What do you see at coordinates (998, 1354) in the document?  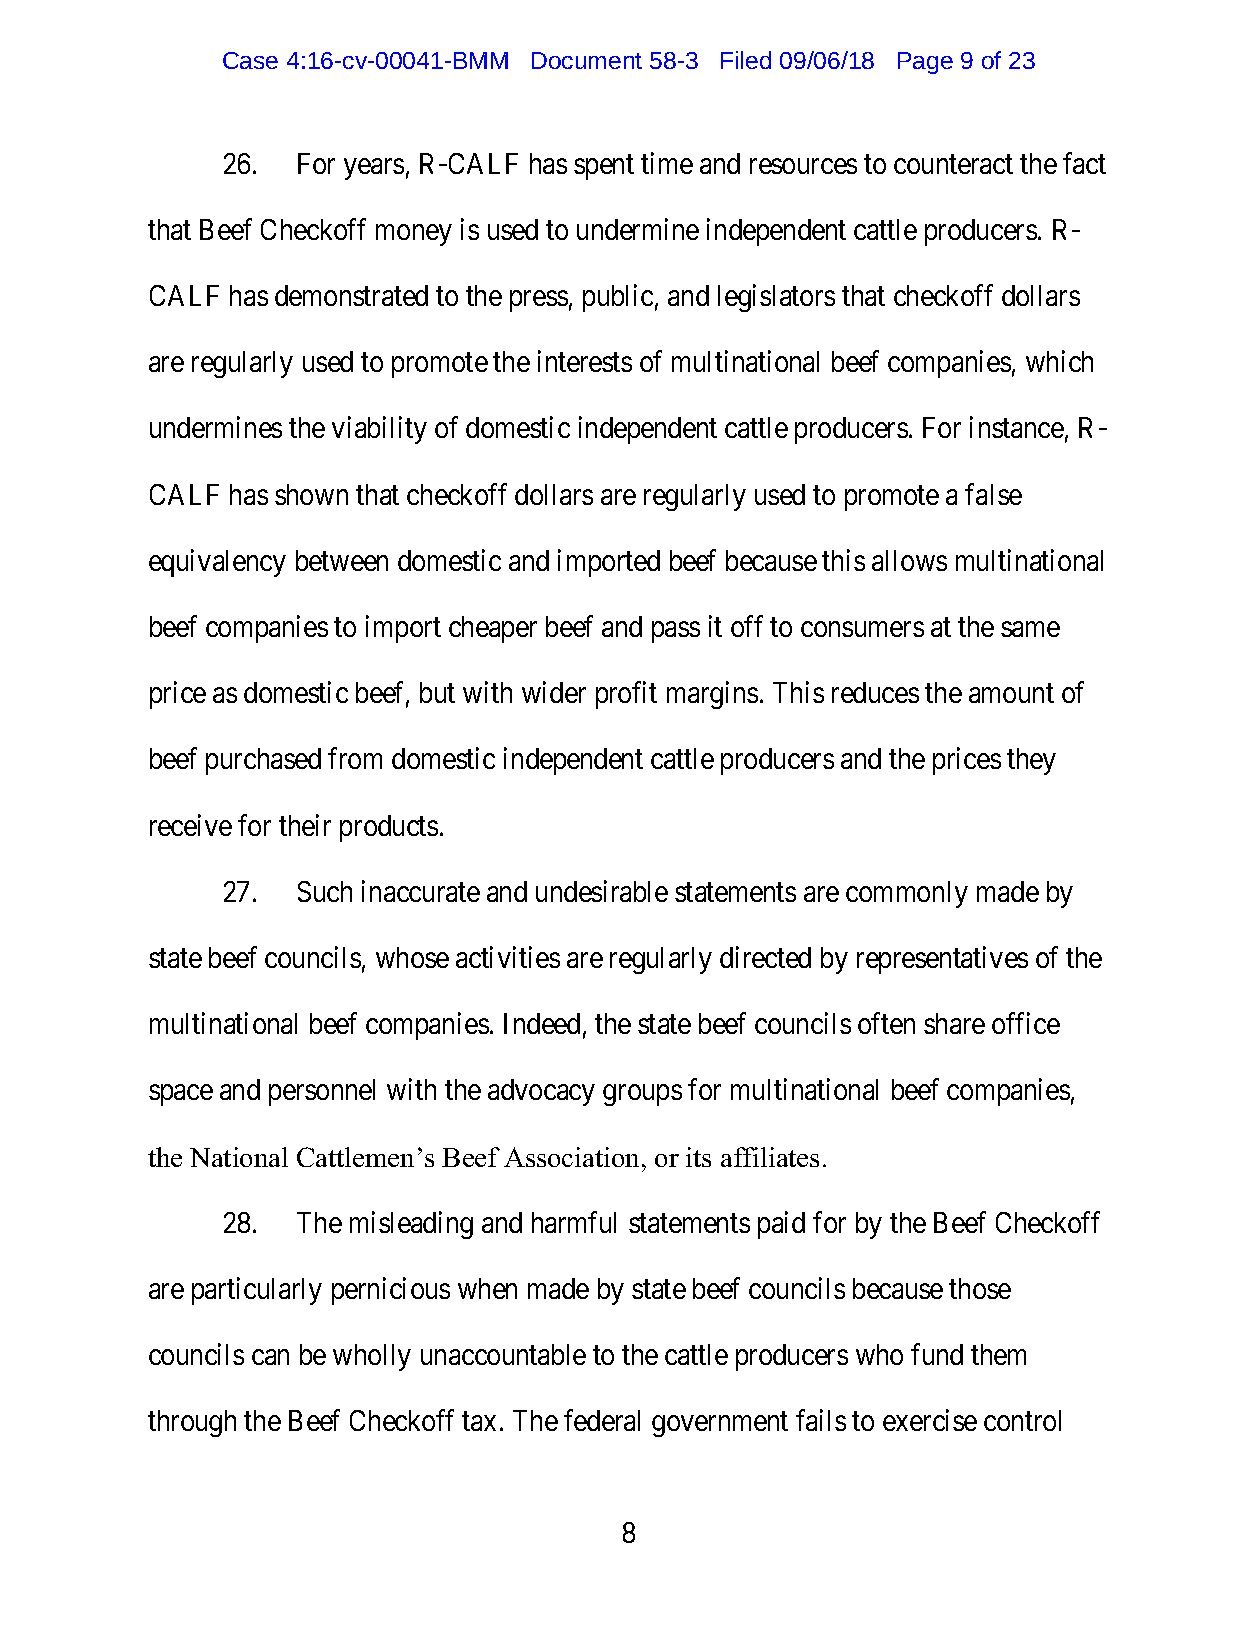 I see `them` at bounding box center [998, 1354].
